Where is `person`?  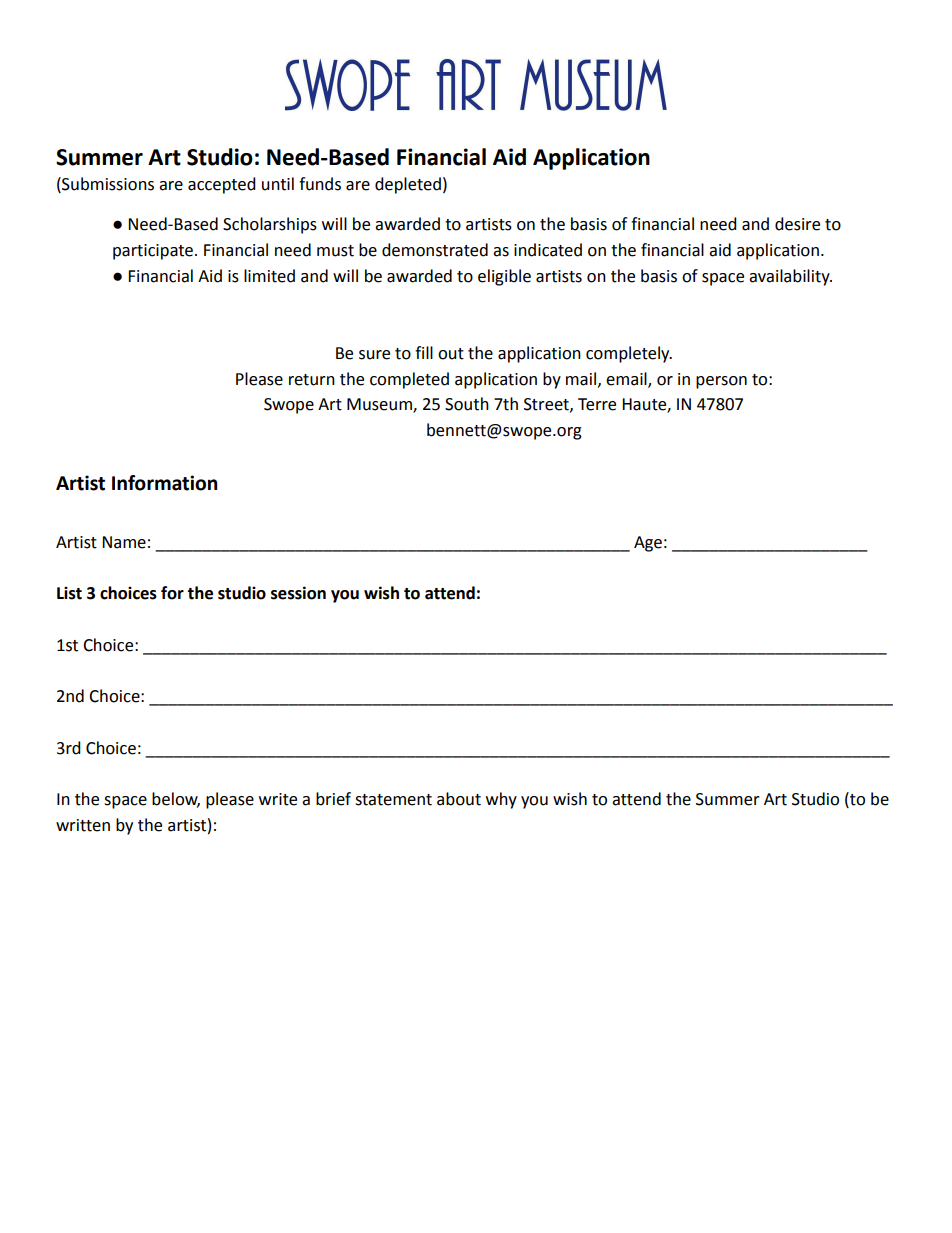 person is located at coordinates (721, 382).
